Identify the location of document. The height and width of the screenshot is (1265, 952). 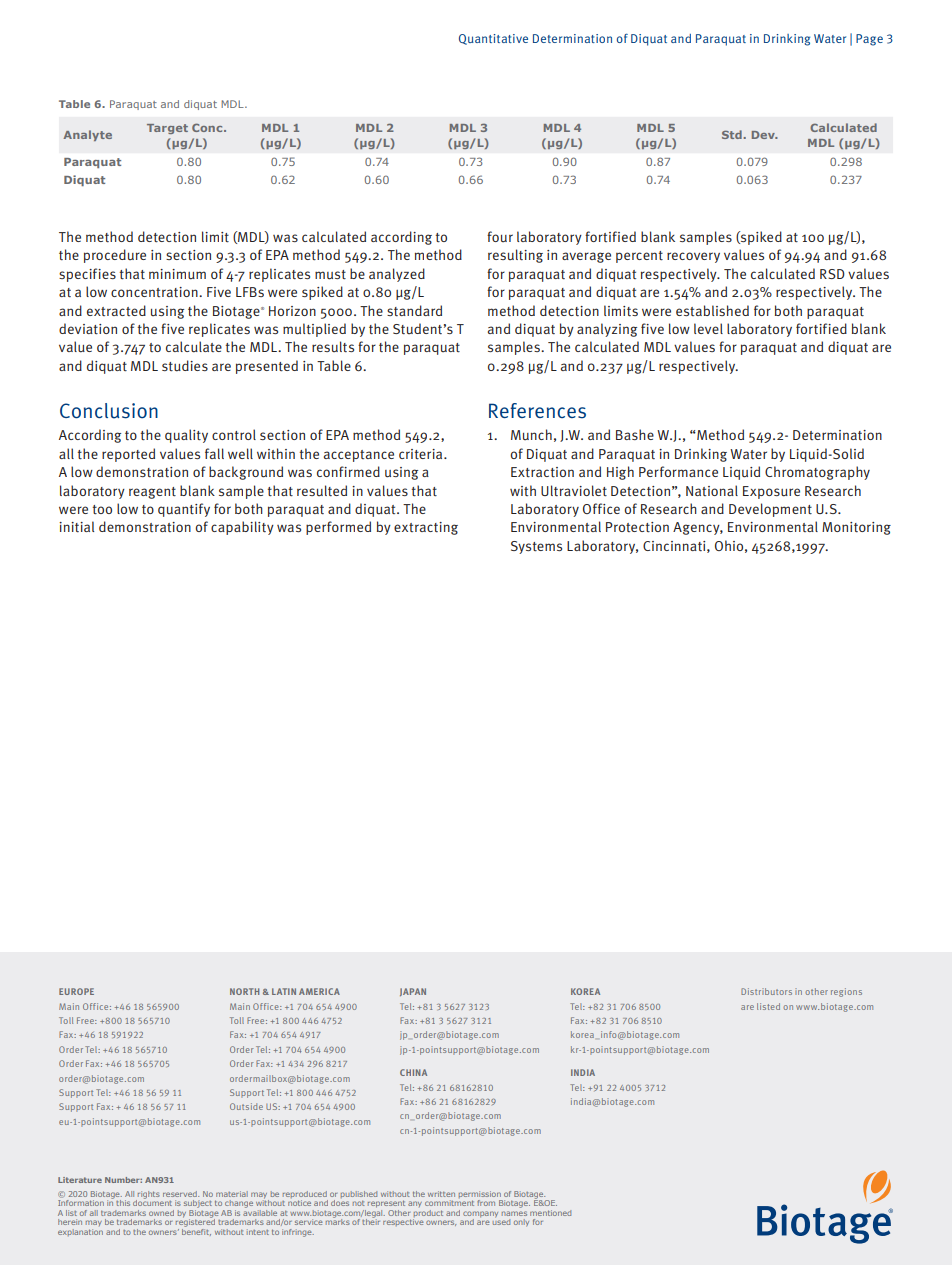
(152, 1202).
